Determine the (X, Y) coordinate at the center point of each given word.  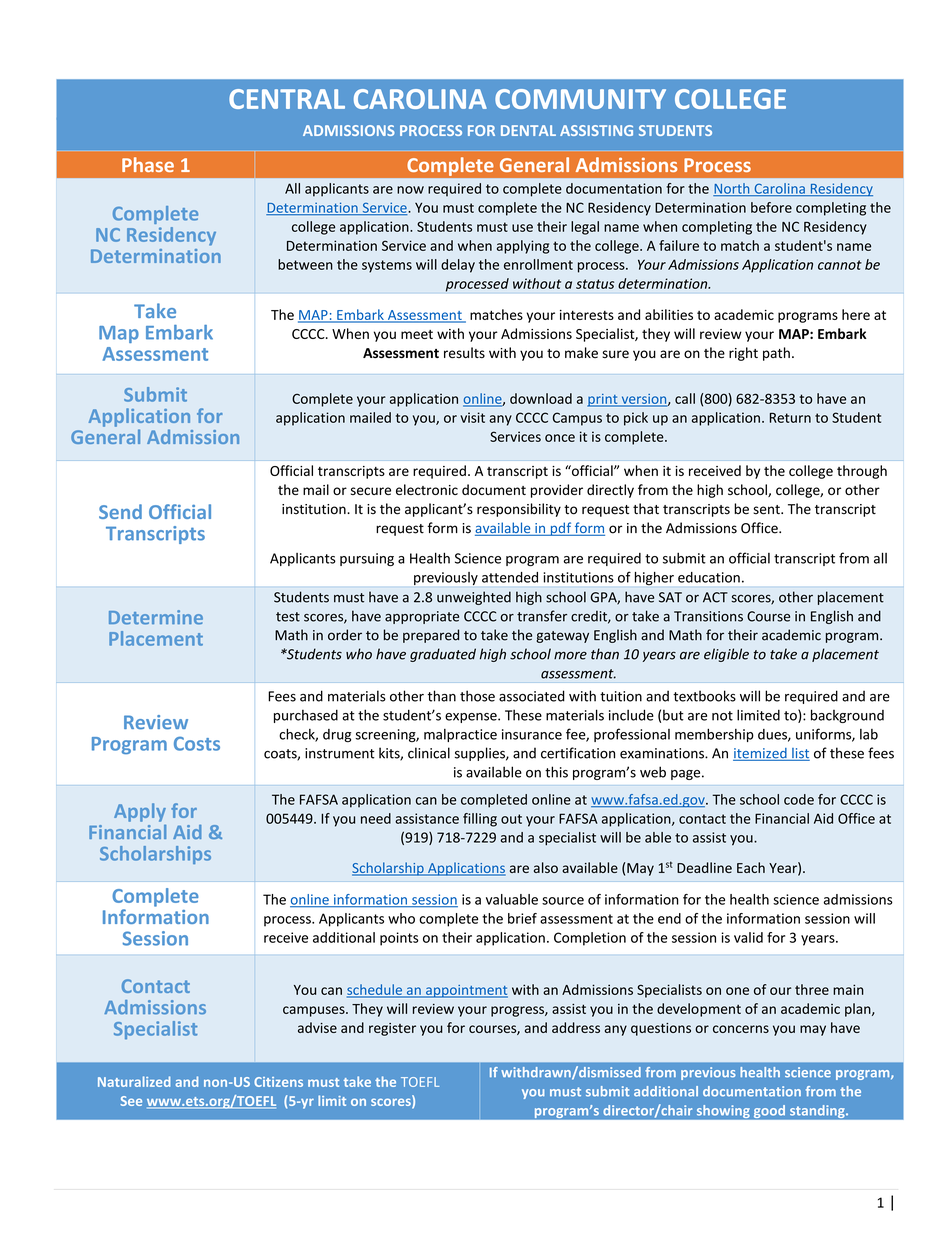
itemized (761, 754)
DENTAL (528, 130)
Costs (197, 744)
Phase (148, 164)
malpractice (460, 735)
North (732, 189)
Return (790, 418)
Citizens (278, 1082)
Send (120, 511)
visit (472, 417)
